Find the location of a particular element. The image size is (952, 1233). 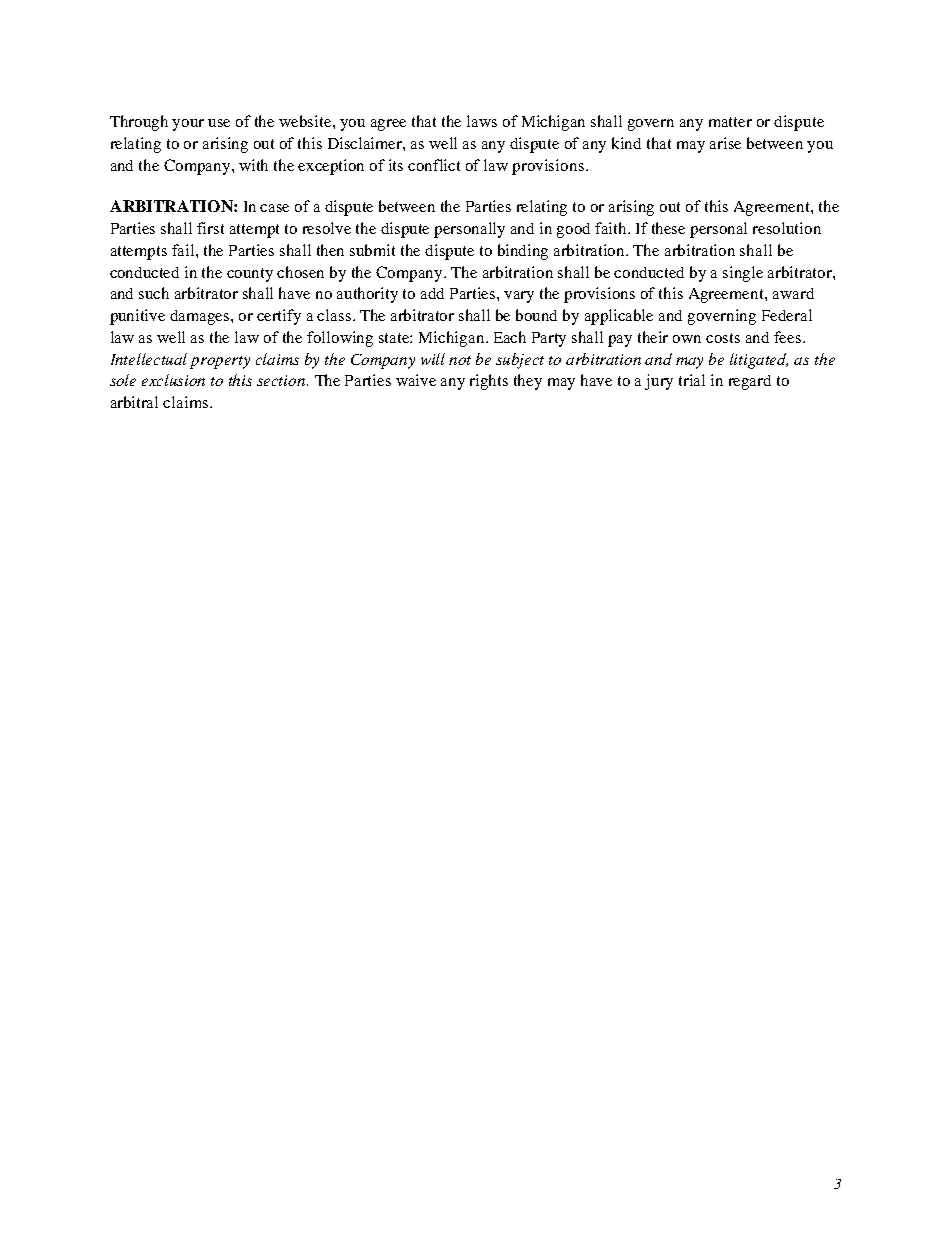

rights is located at coordinates (489, 382).
